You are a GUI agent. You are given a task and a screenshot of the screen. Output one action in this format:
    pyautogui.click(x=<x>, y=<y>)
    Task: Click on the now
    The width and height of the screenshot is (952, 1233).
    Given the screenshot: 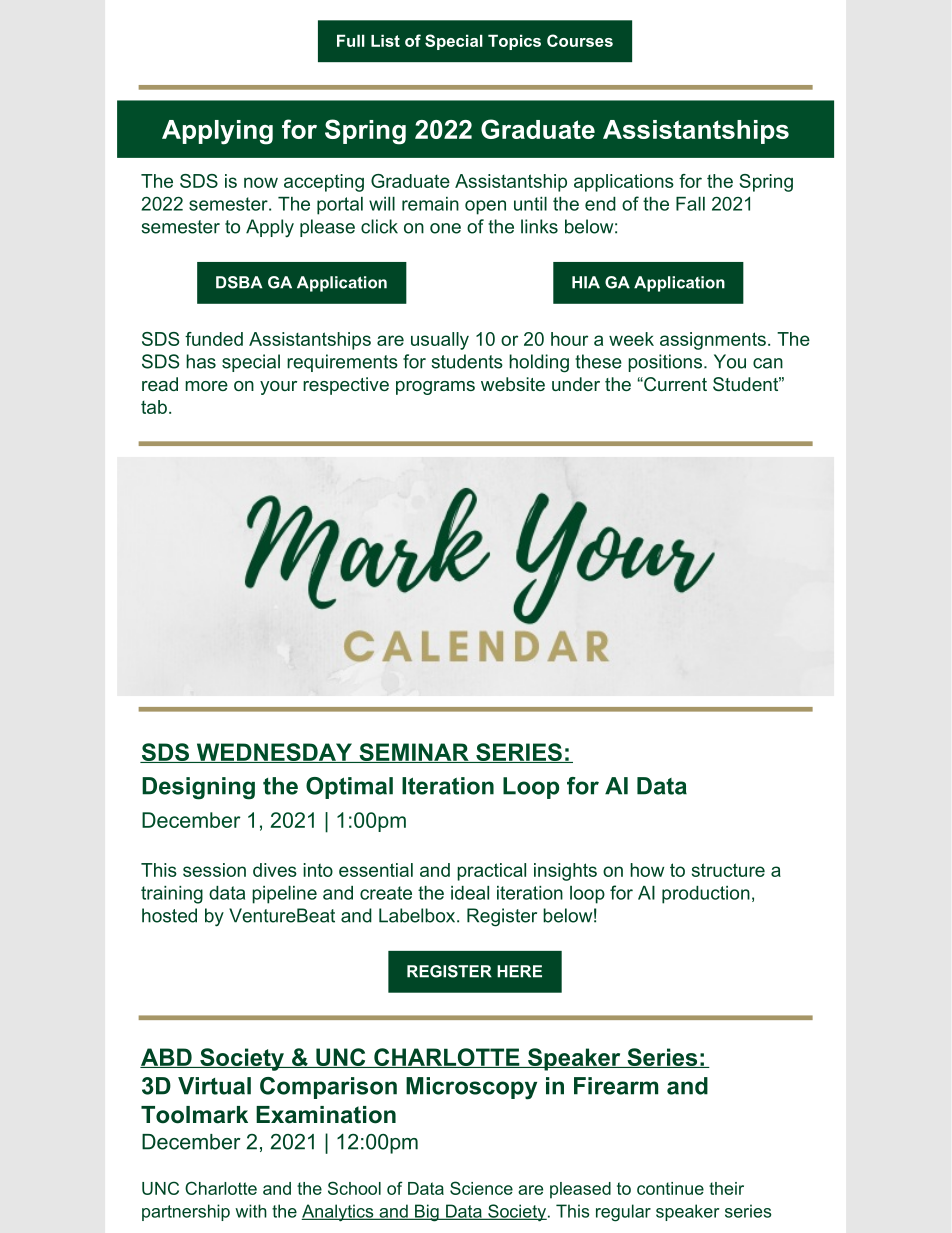 What is the action you would take?
    pyautogui.click(x=261, y=182)
